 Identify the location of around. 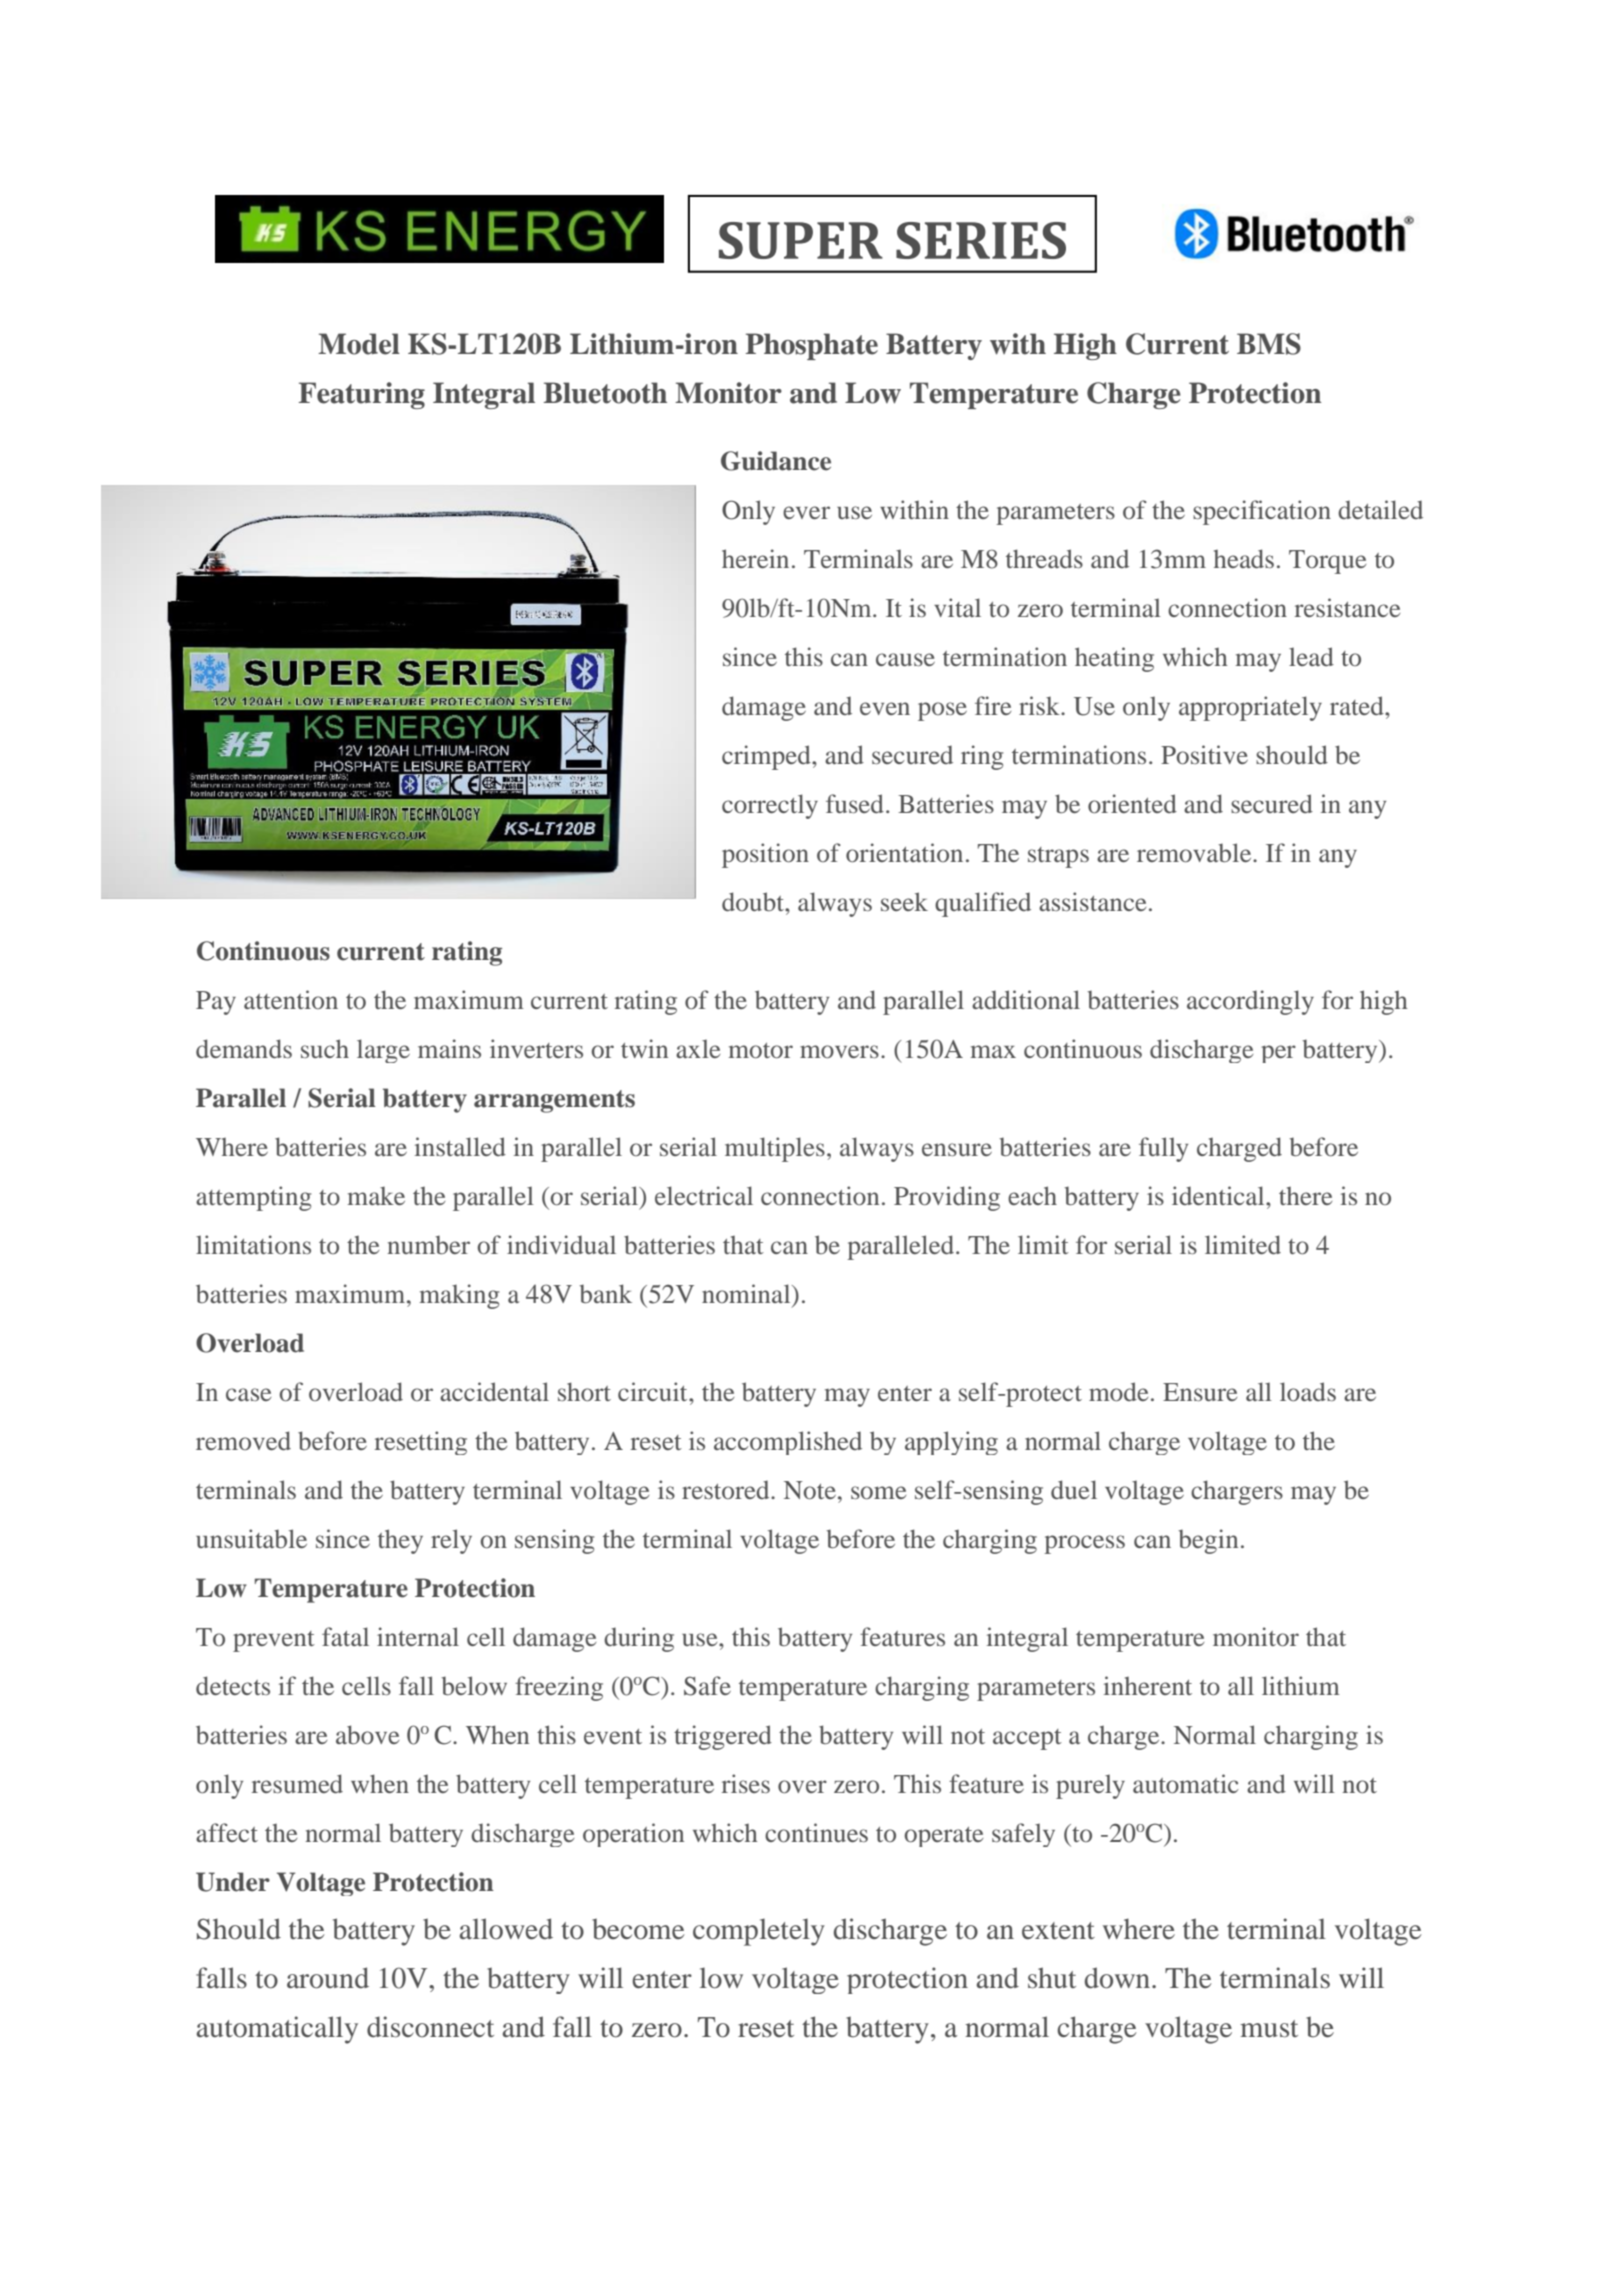
(328, 1978).
